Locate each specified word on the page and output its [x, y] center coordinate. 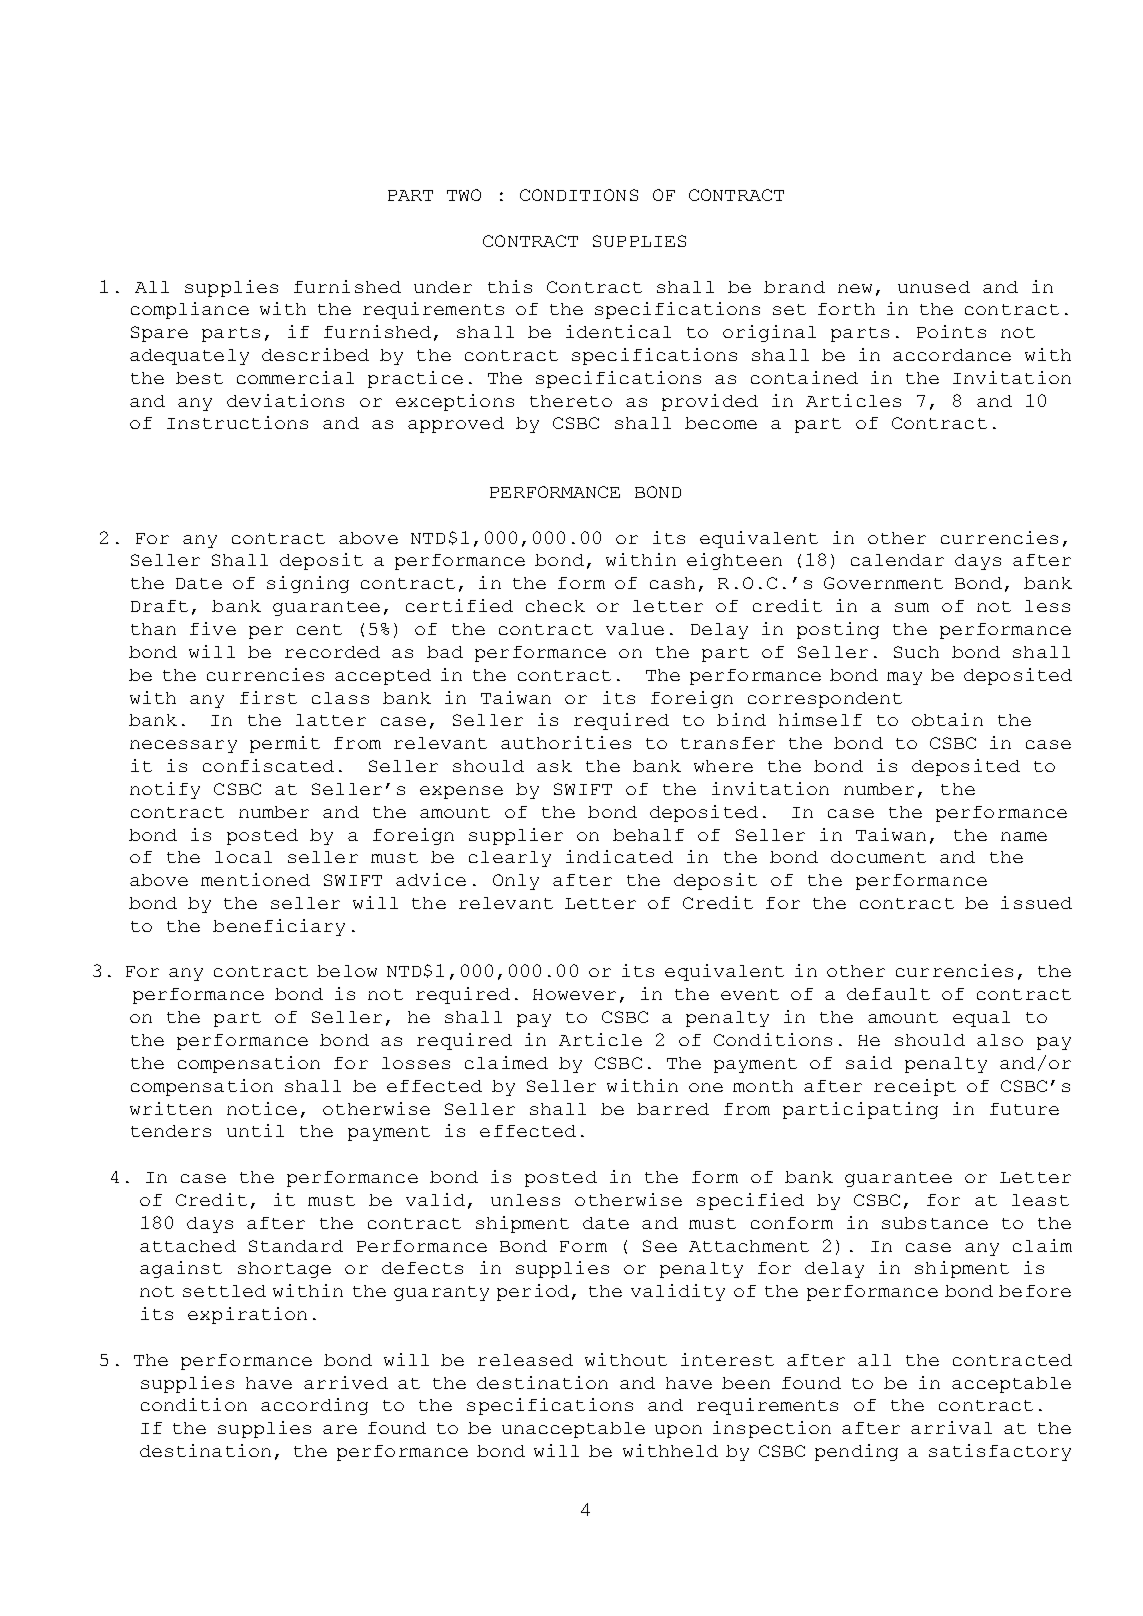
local [243, 857]
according [314, 1406]
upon [678, 1431]
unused [934, 287]
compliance [190, 310]
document [878, 857]
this [510, 286]
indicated [619, 856]
